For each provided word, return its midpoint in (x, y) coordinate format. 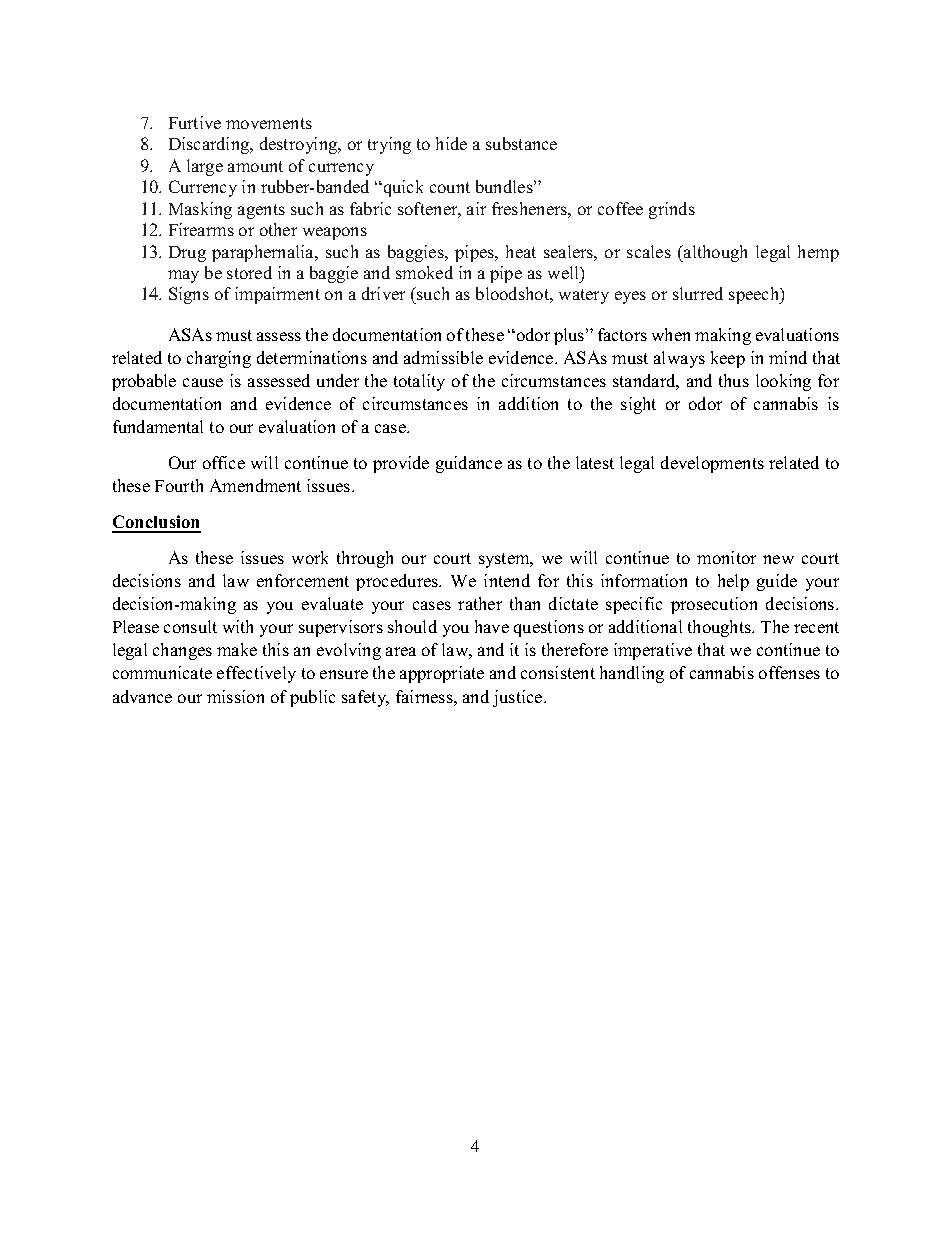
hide (451, 143)
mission (235, 696)
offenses (789, 672)
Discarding (210, 145)
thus (734, 380)
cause (203, 382)
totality (419, 382)
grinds (672, 210)
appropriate (442, 674)
